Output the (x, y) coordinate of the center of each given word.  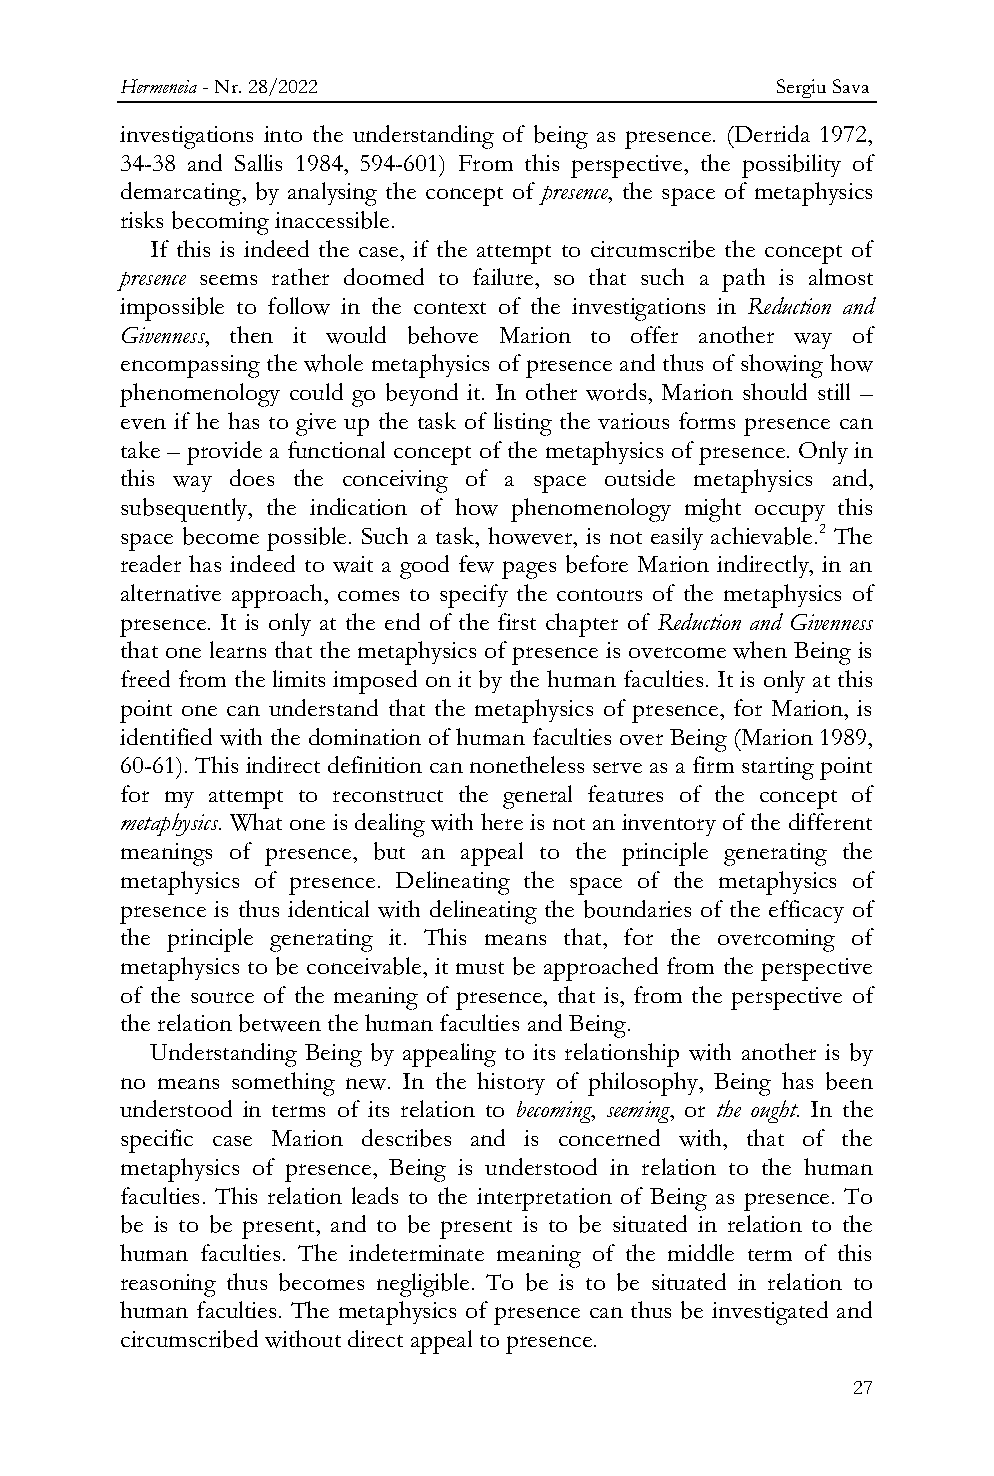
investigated (770, 1313)
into (283, 134)
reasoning (168, 1285)
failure (504, 276)
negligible (423, 1285)
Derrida (771, 133)
